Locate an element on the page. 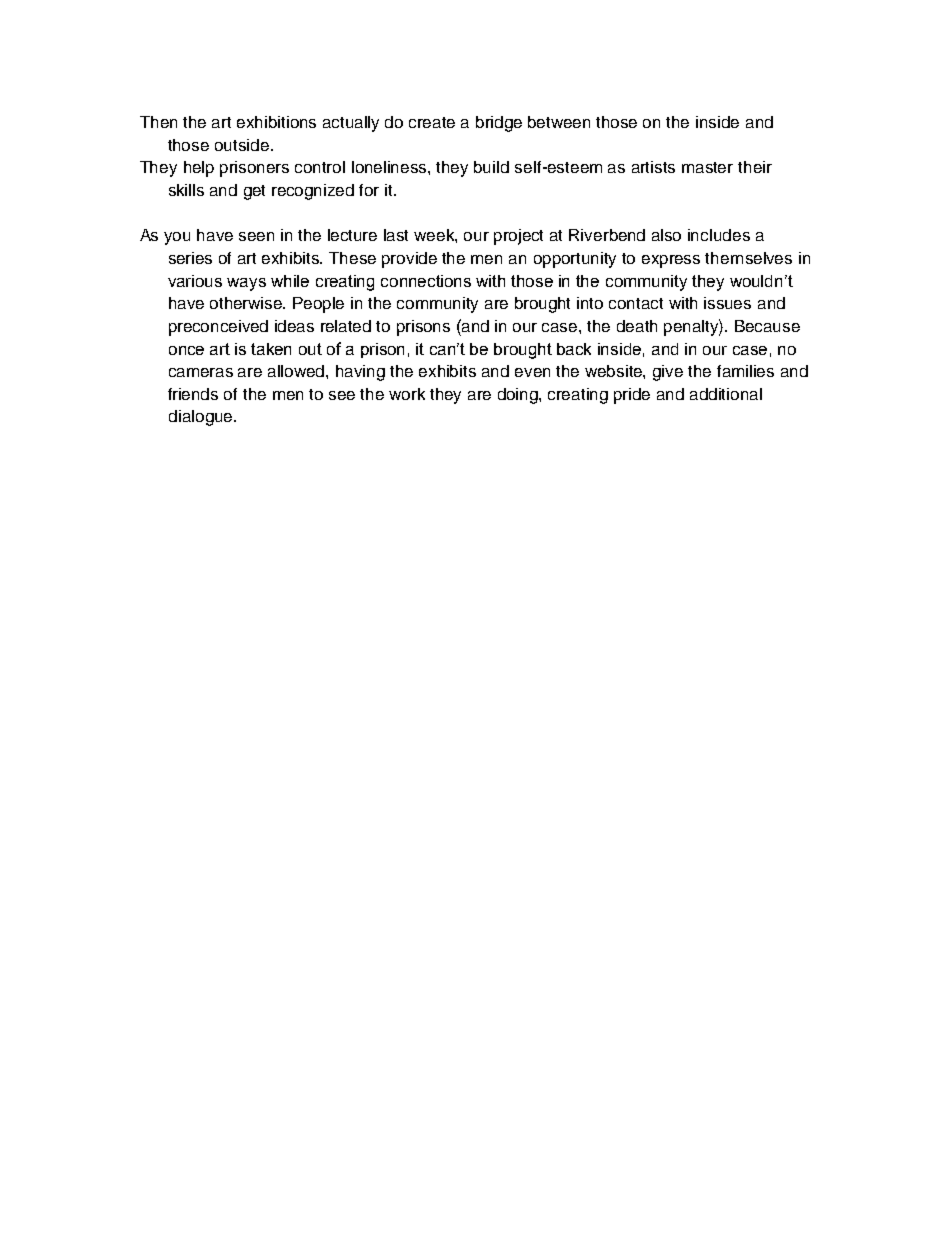 This document has width=952, height=1233. related is located at coordinates (346, 326).
